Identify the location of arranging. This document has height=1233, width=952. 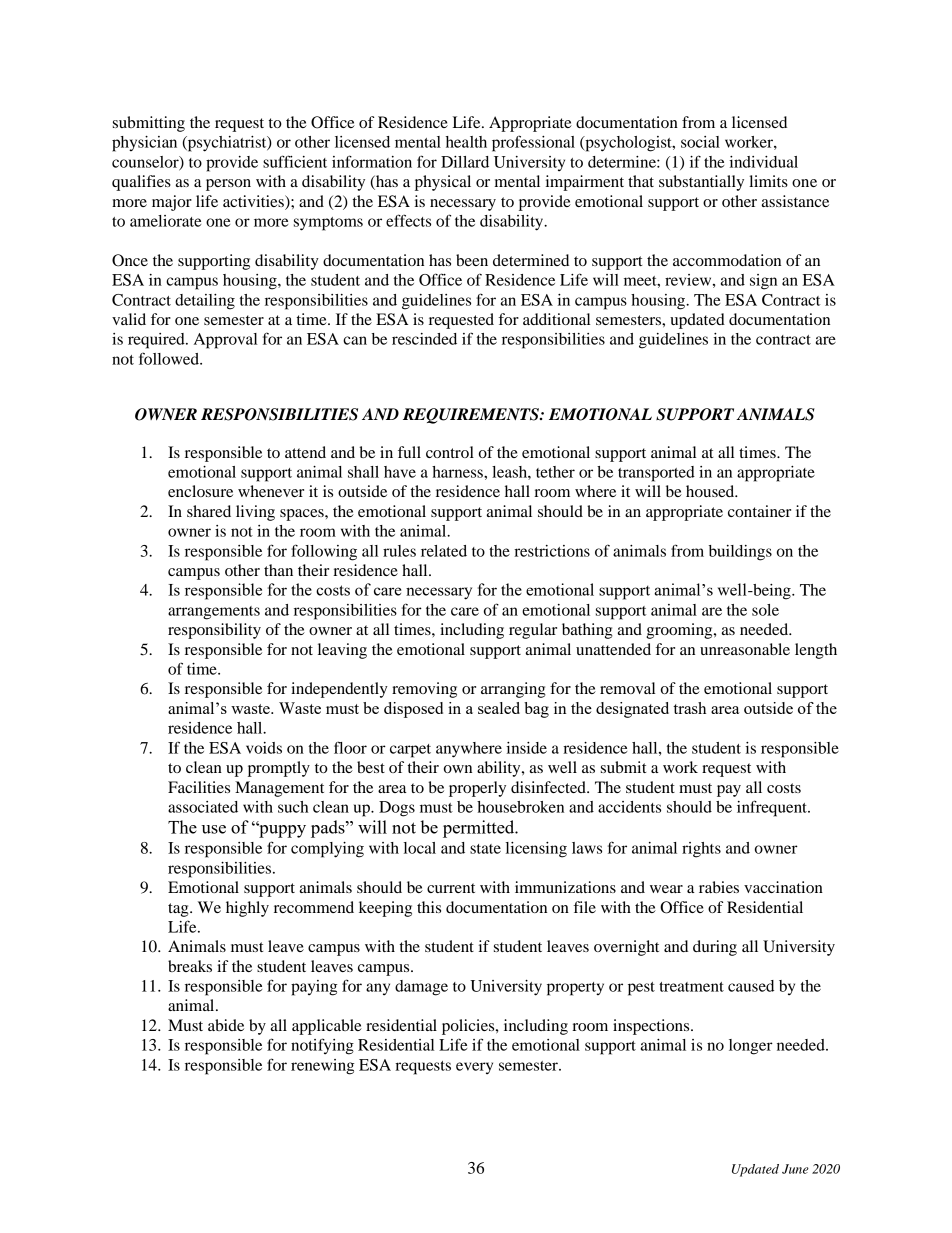
(513, 690).
